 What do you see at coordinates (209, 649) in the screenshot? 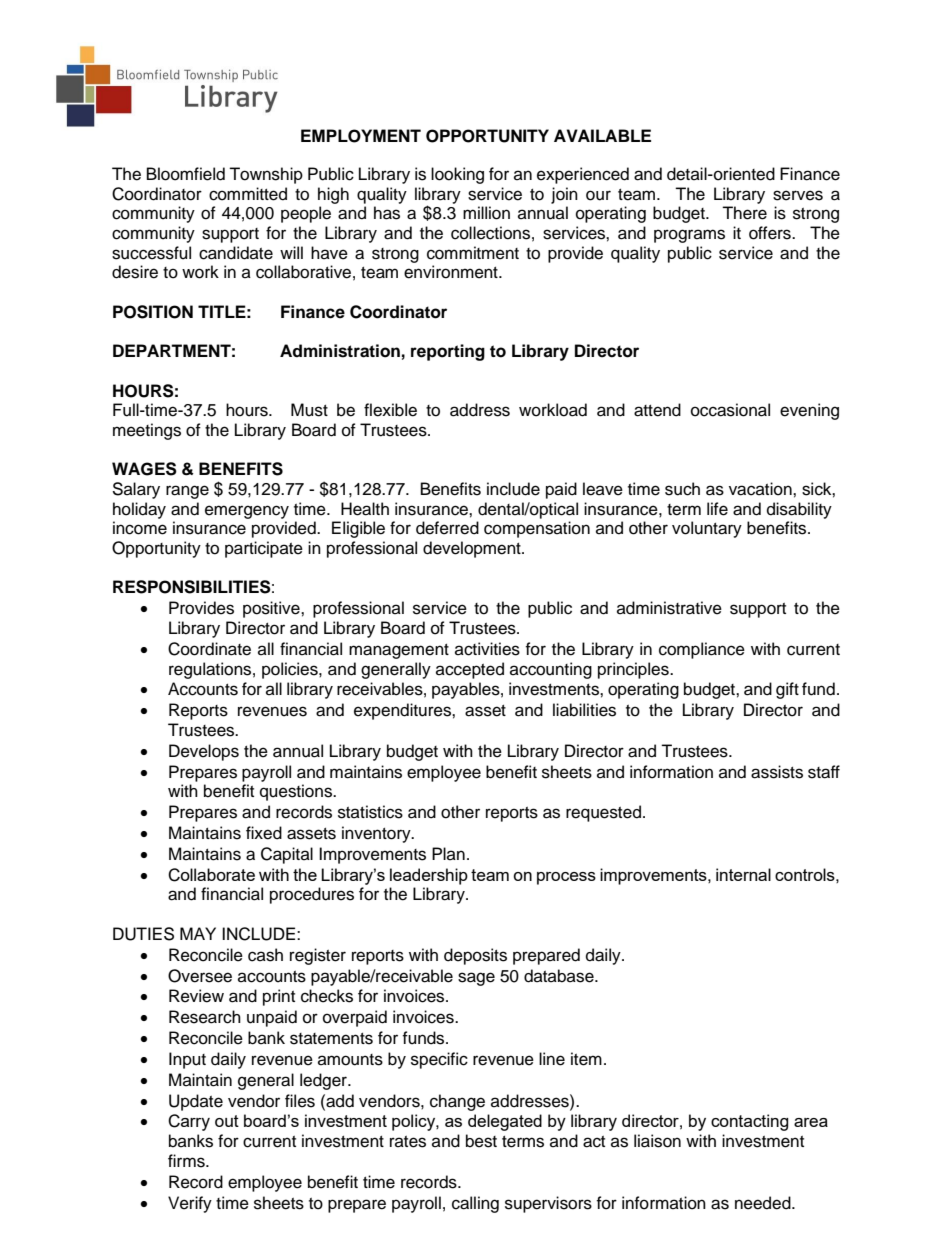
I see `Coordinate` at bounding box center [209, 649].
